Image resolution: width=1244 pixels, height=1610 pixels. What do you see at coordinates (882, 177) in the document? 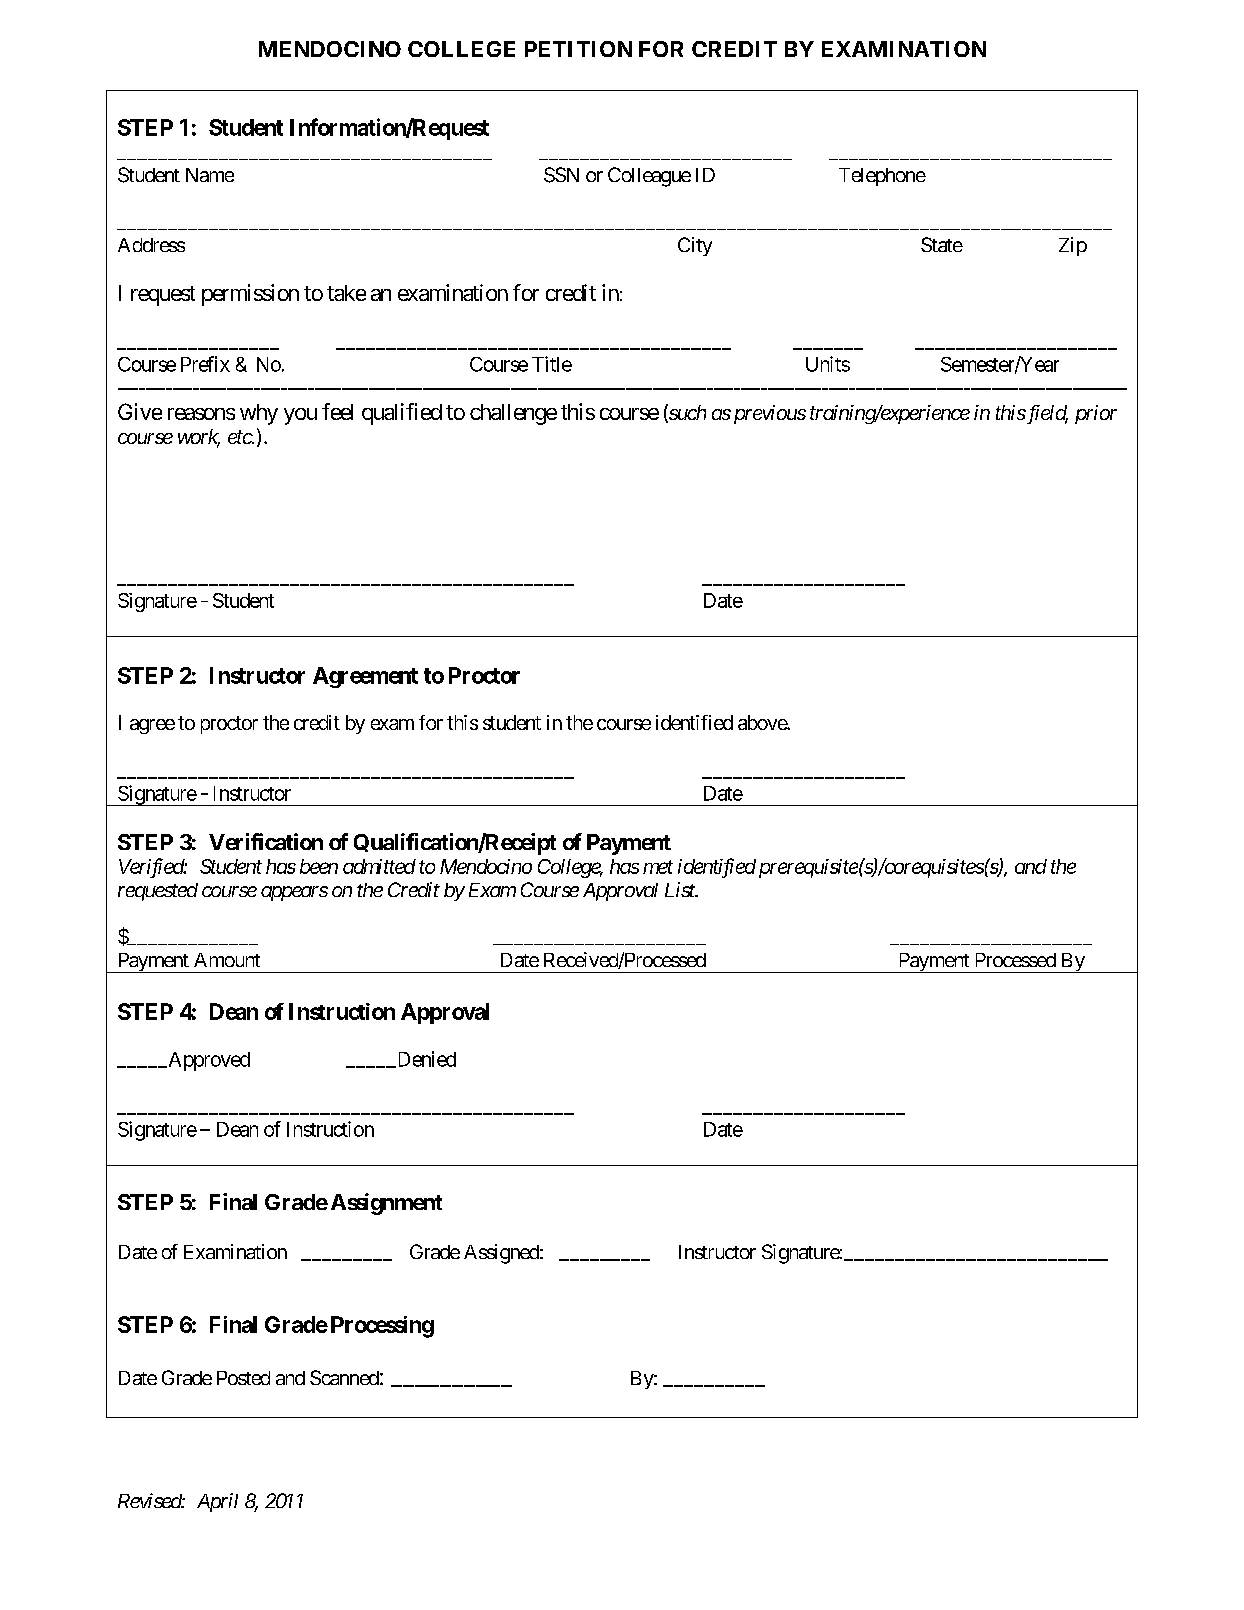
I see `Telephone` at bounding box center [882, 177].
